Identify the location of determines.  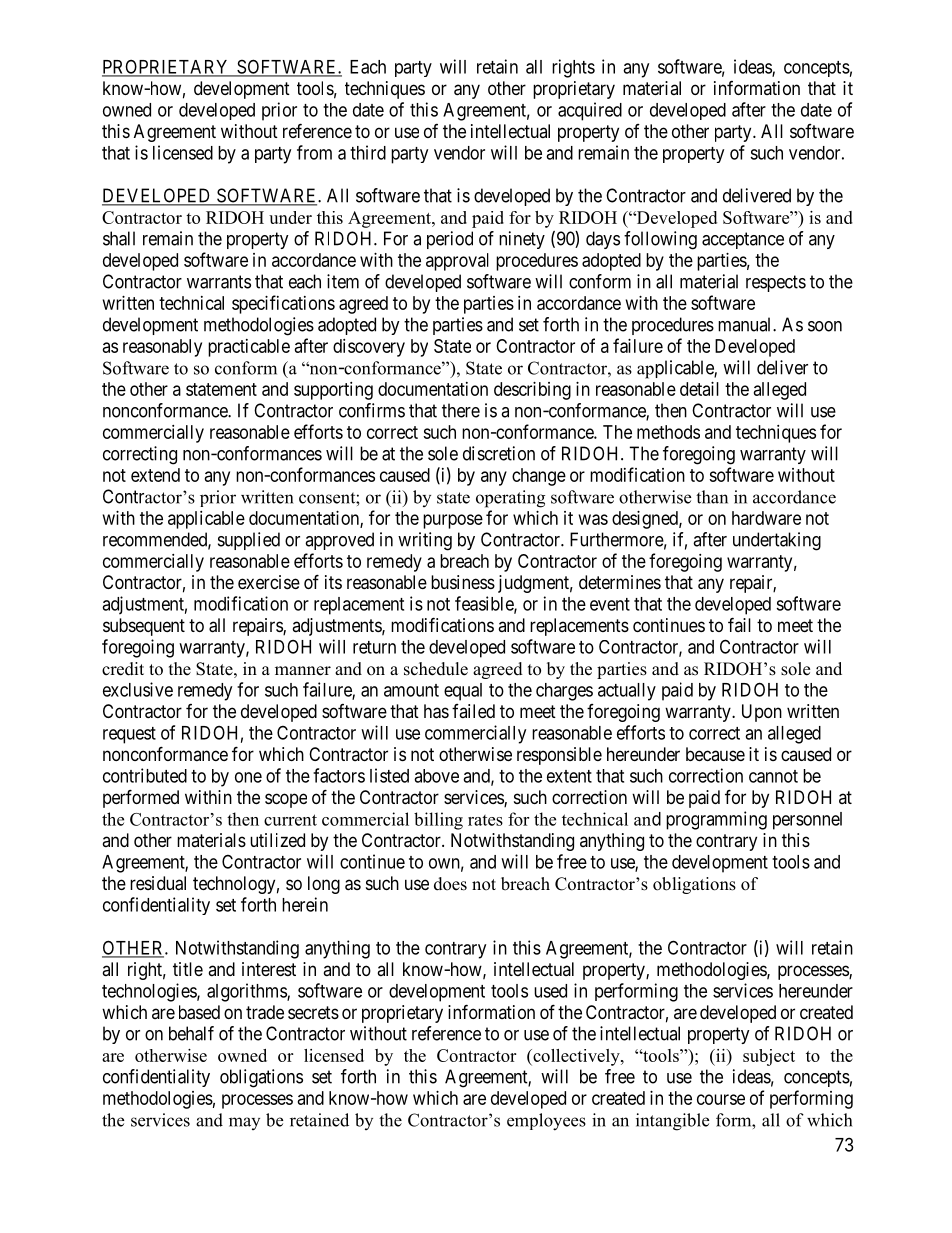
(620, 582).
